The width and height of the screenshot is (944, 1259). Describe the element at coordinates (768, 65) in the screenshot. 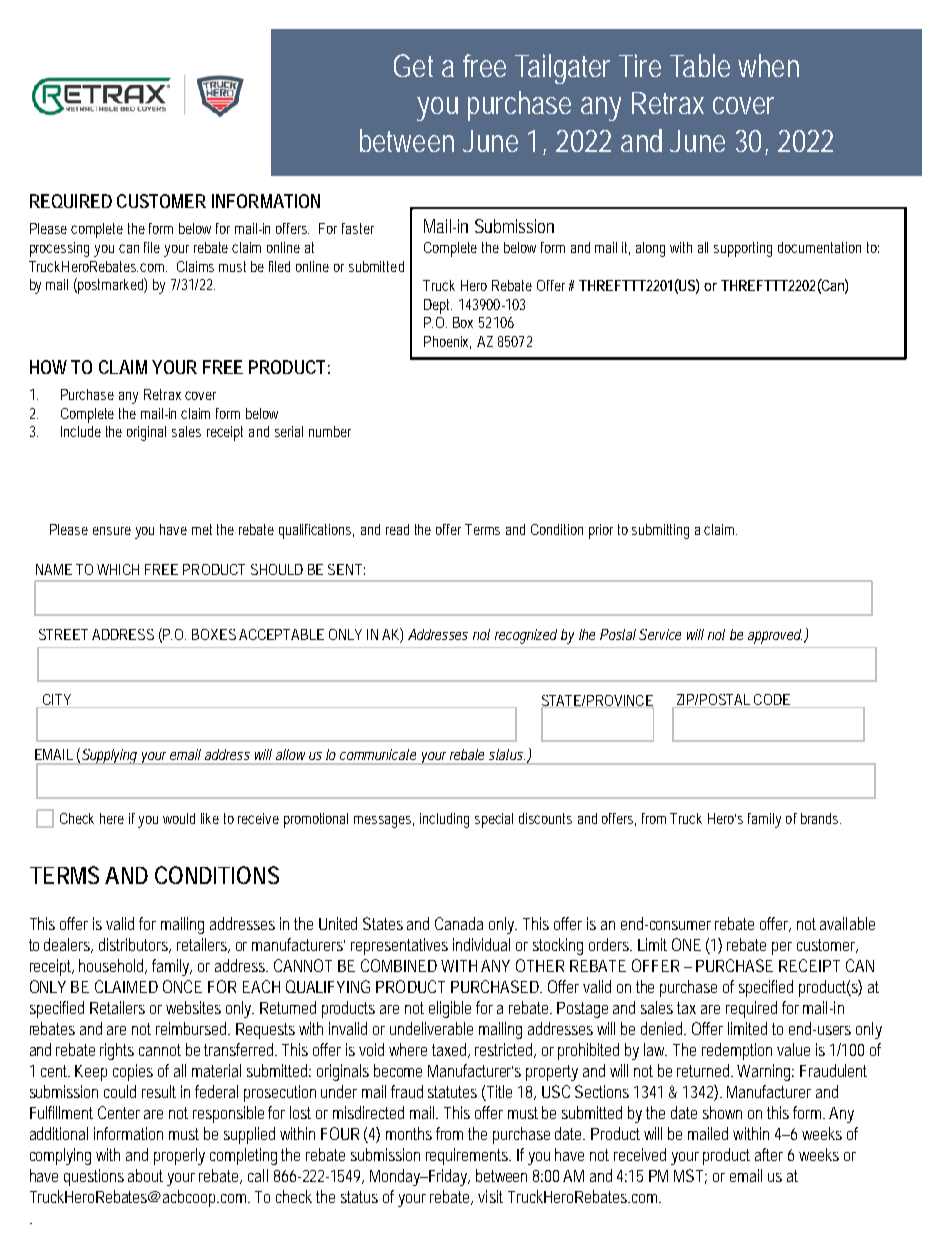

I see `when` at that location.
